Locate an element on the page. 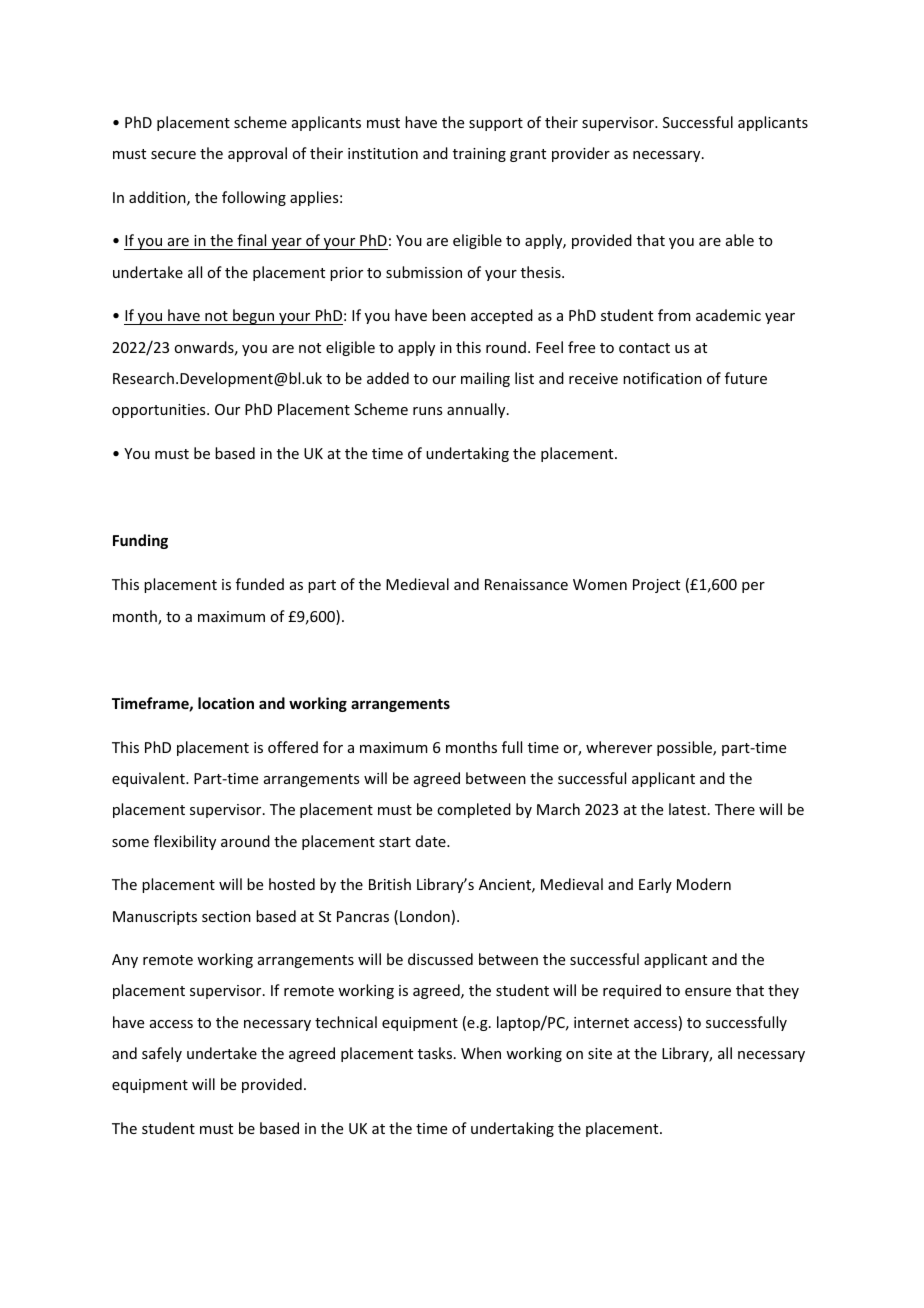 The height and width of the page is (1308, 924). ensure is located at coordinates (708, 992).
